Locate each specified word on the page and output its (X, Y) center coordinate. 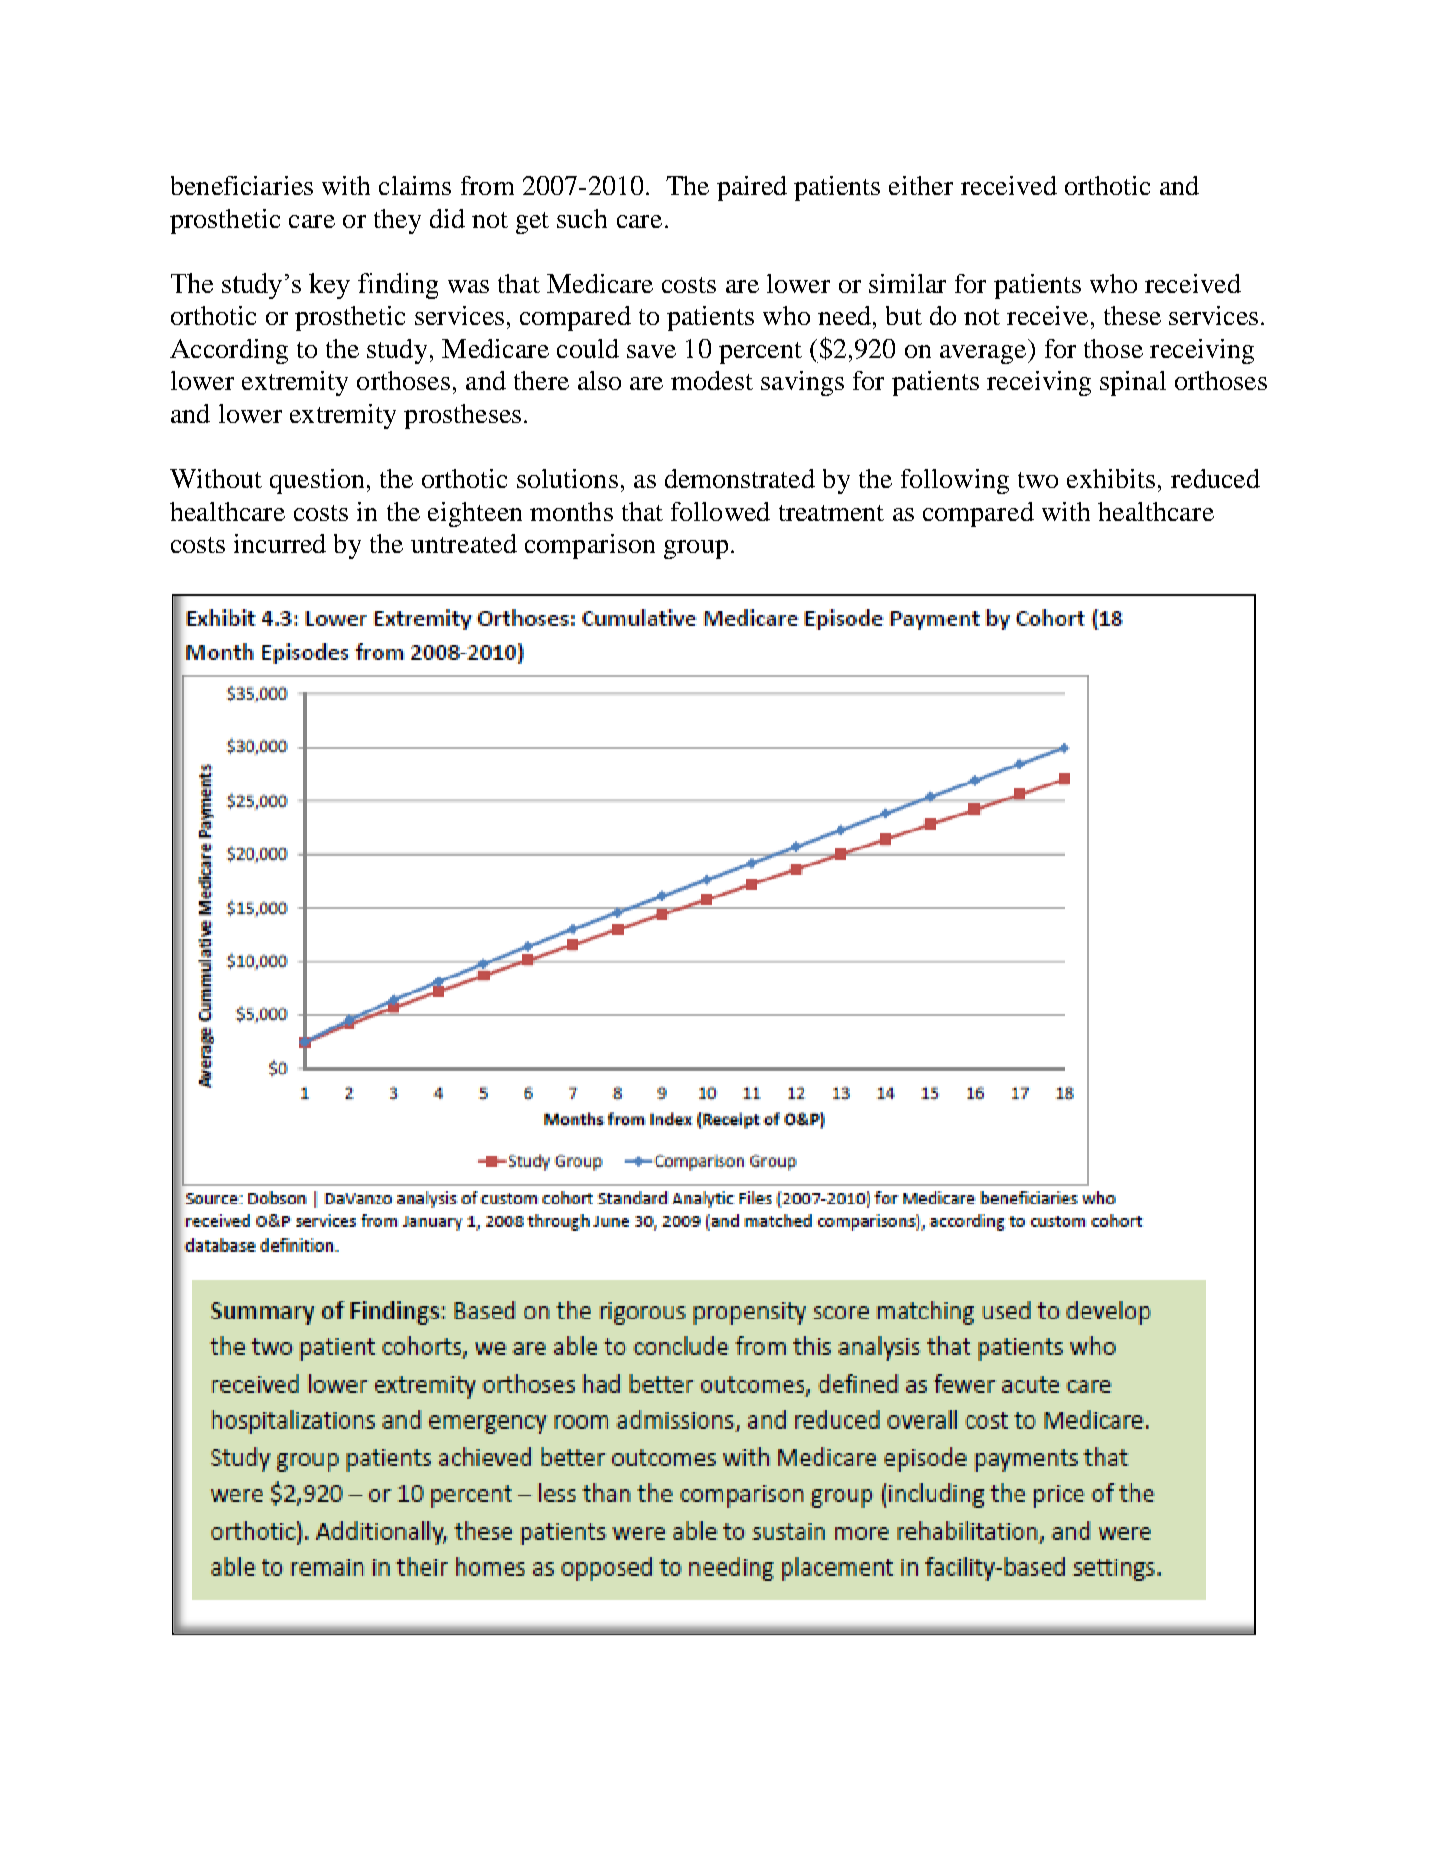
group (696, 549)
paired (752, 188)
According (229, 351)
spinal (1133, 383)
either (921, 185)
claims (415, 185)
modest (712, 380)
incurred (280, 543)
